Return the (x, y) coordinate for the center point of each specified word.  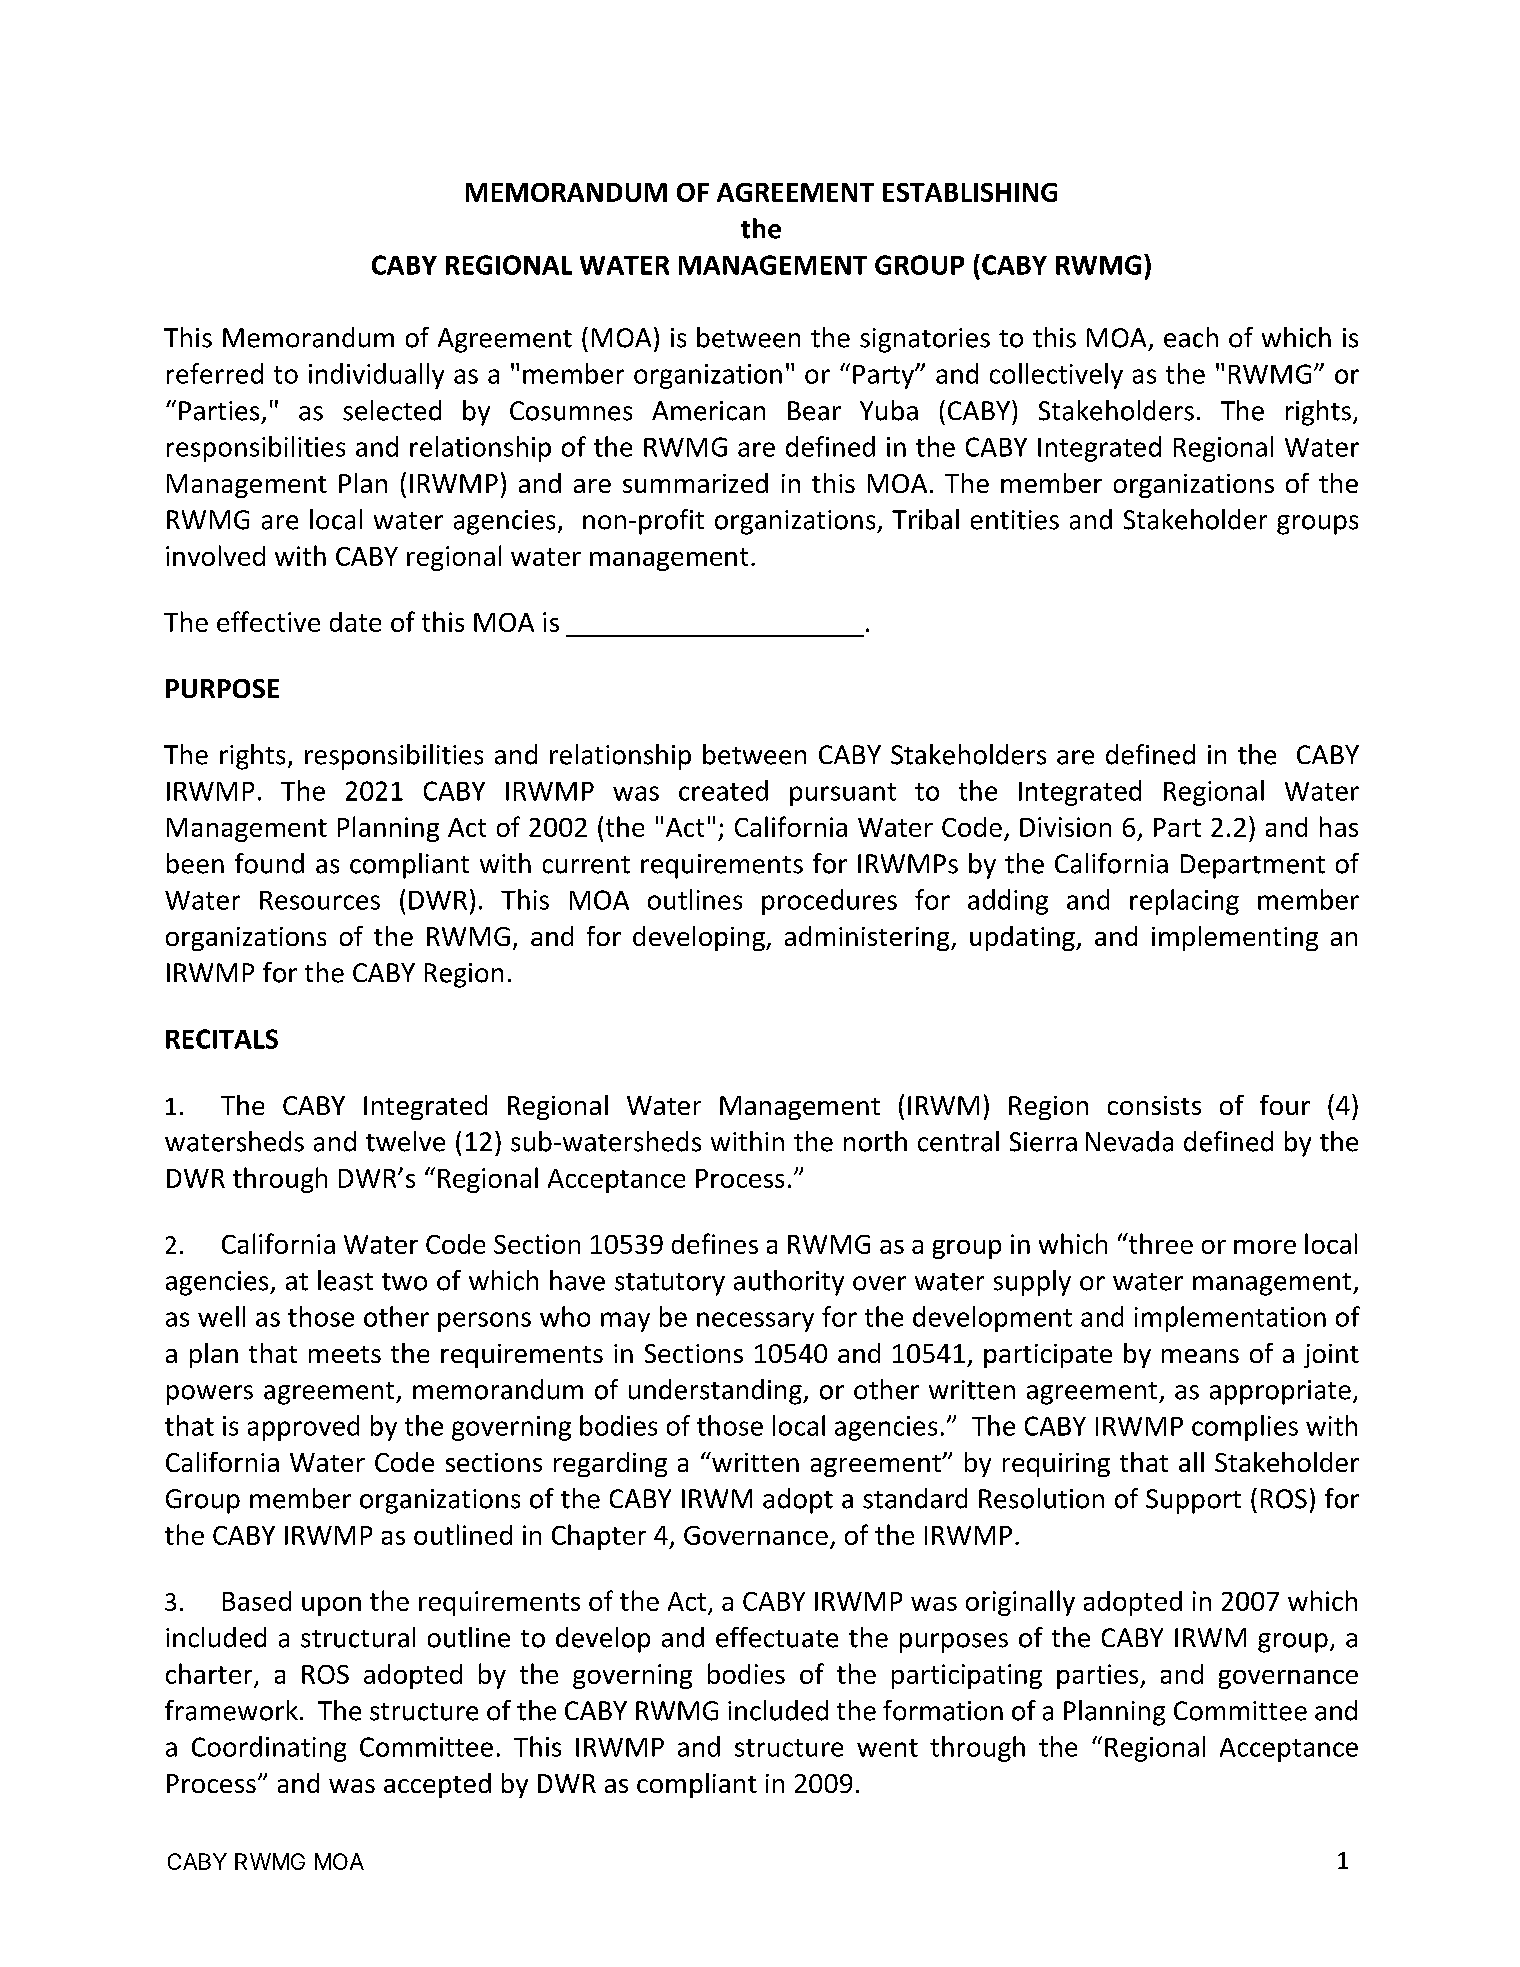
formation (943, 1710)
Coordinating (269, 1749)
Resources (320, 900)
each (1191, 337)
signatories (925, 340)
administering (868, 938)
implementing (1235, 938)
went (887, 1748)
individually (376, 376)
